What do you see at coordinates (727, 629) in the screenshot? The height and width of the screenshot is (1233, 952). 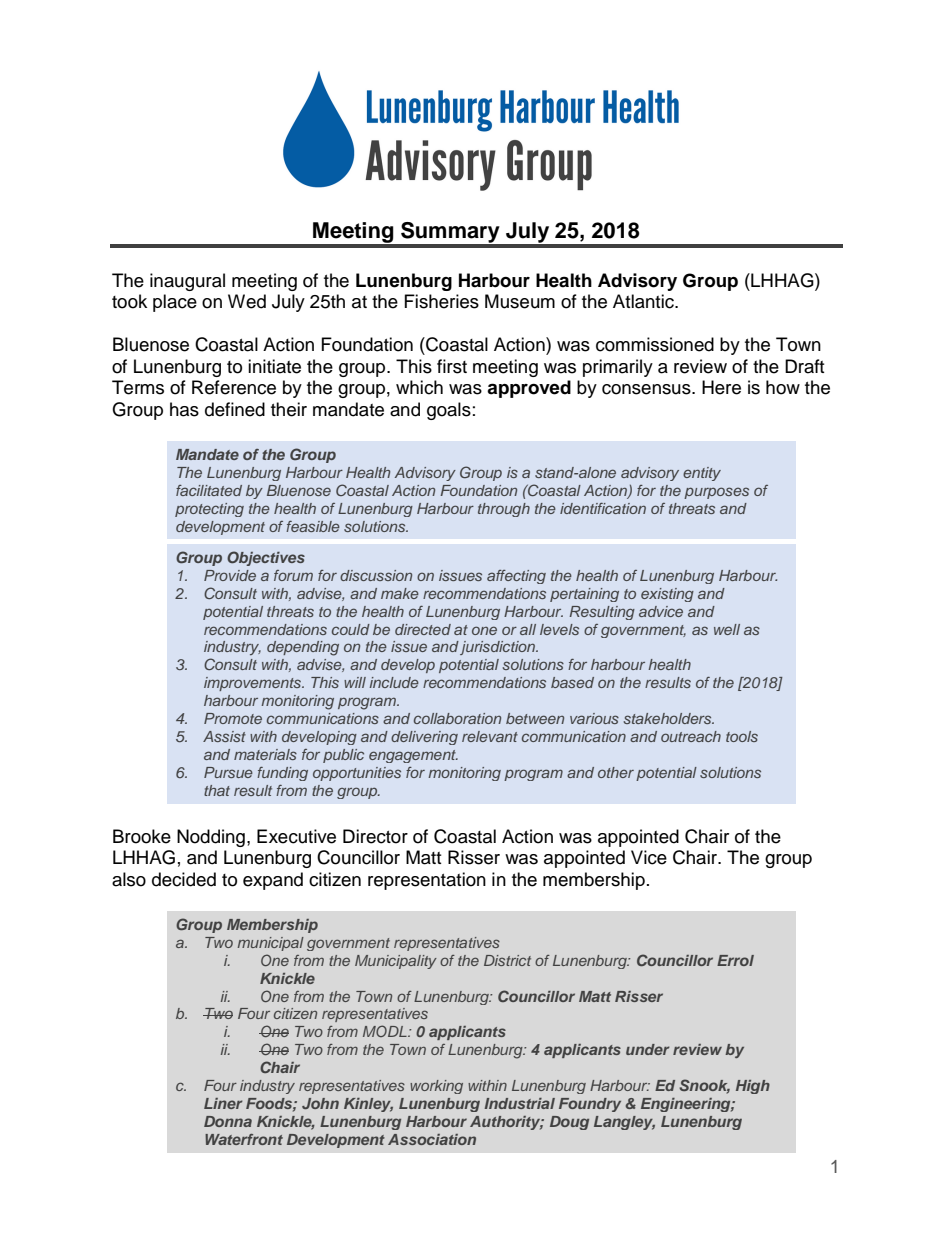 I see `well` at bounding box center [727, 629].
